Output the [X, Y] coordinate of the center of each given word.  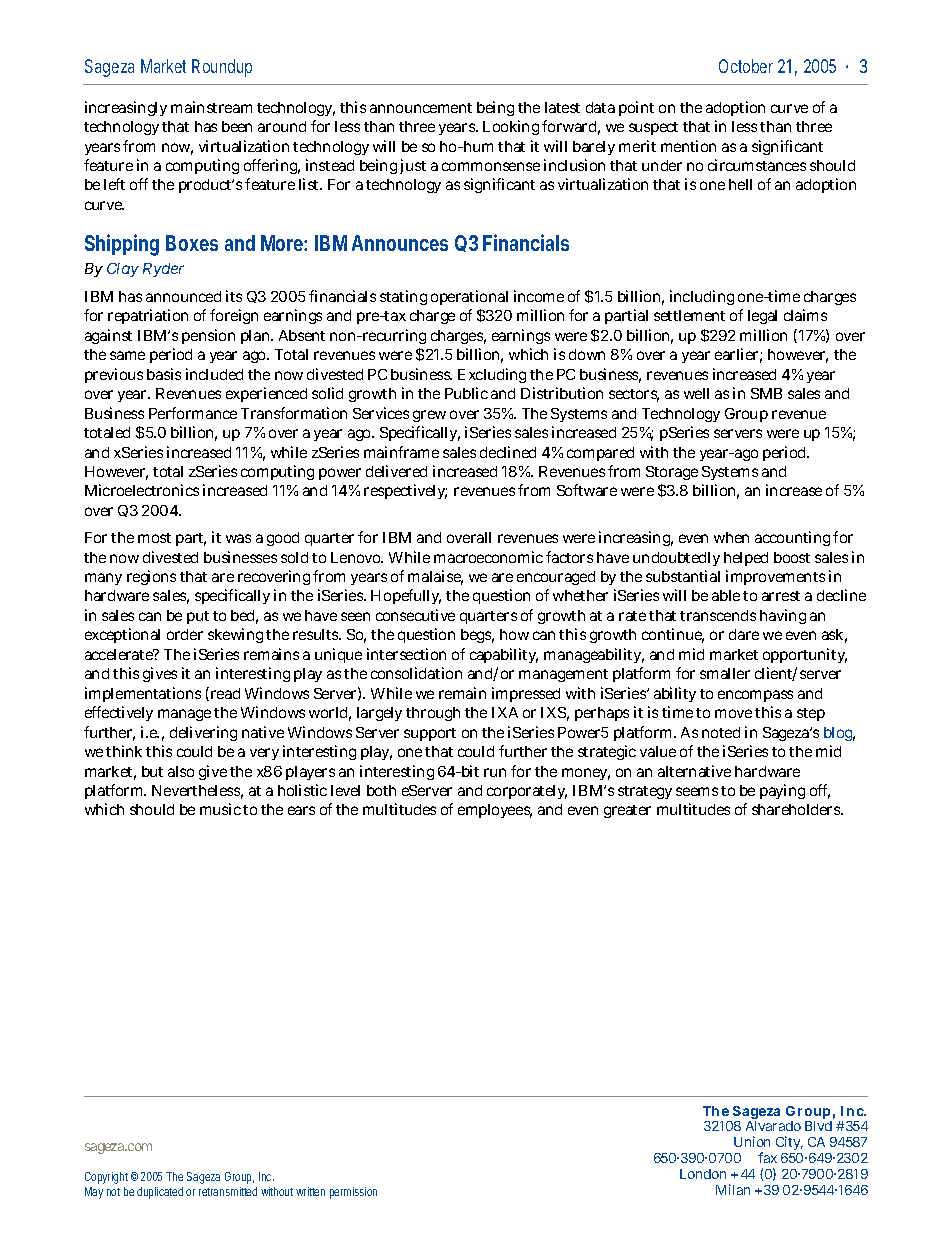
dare [744, 634]
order [185, 634]
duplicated [160, 1193]
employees [495, 811]
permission [353, 1193]
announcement [421, 108]
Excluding [492, 375]
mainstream [211, 107]
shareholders [797, 809]
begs [477, 636]
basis [164, 374]
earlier [738, 355]
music [220, 809]
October [746, 66]
